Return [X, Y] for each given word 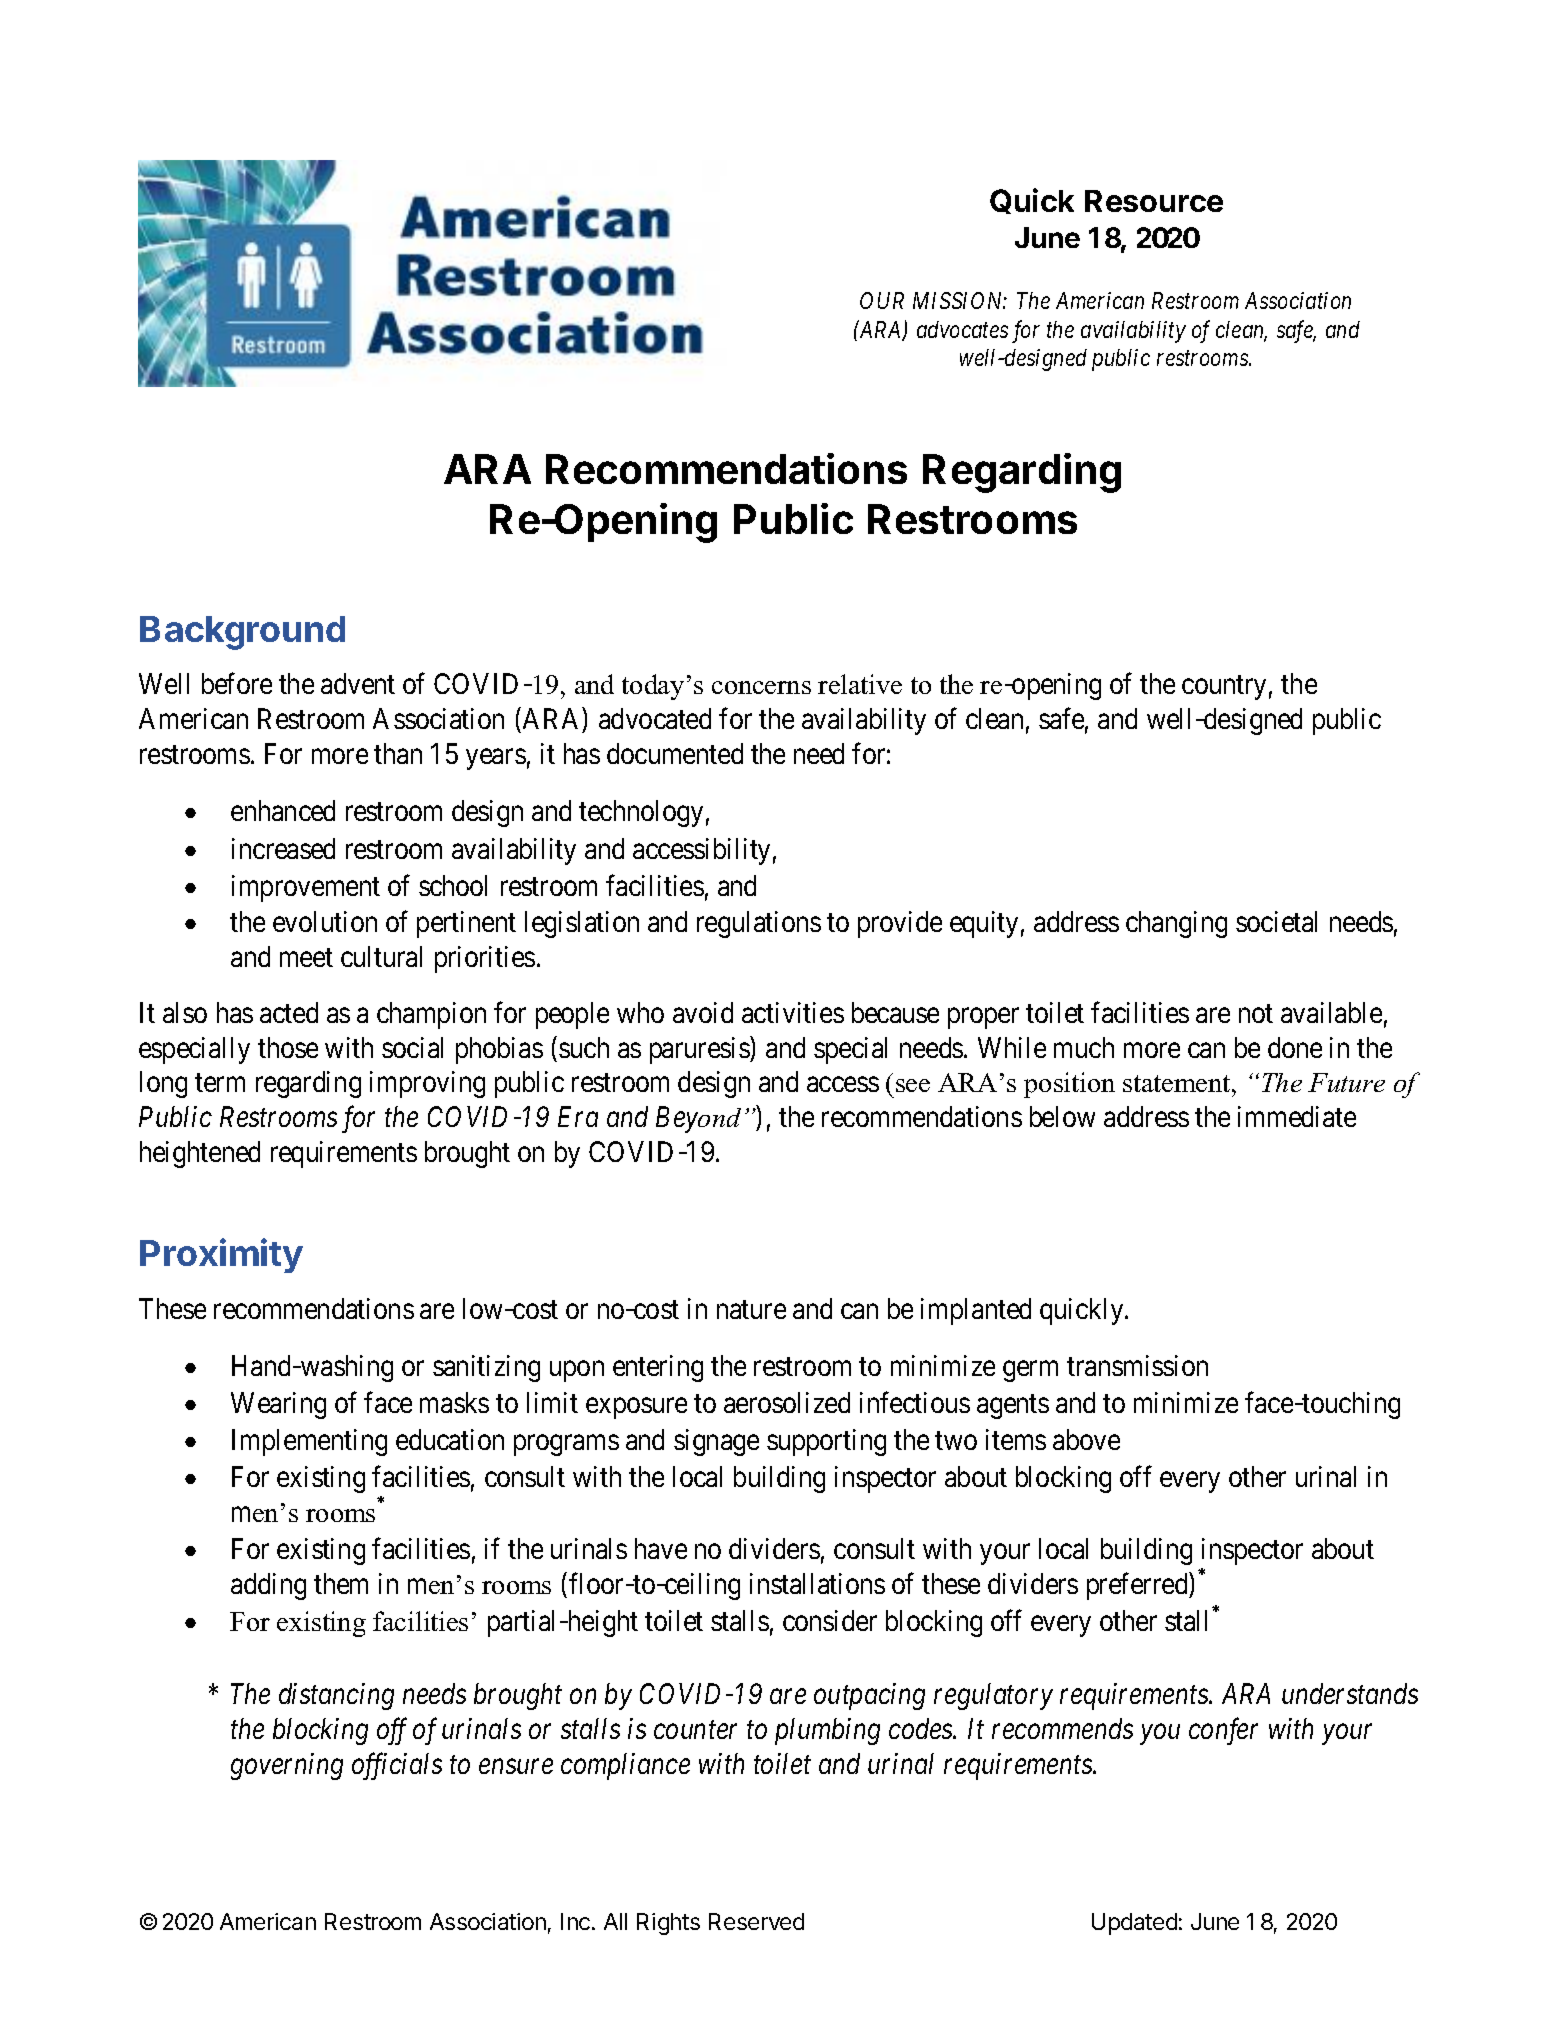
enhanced [283, 810]
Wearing [278, 1405]
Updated [1134, 1924]
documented [675, 753]
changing [1176, 924]
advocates [962, 329]
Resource [1154, 201]
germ [1030, 1371]
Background [242, 633]
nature [751, 1309]
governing [287, 1766]
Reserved [756, 1921]
